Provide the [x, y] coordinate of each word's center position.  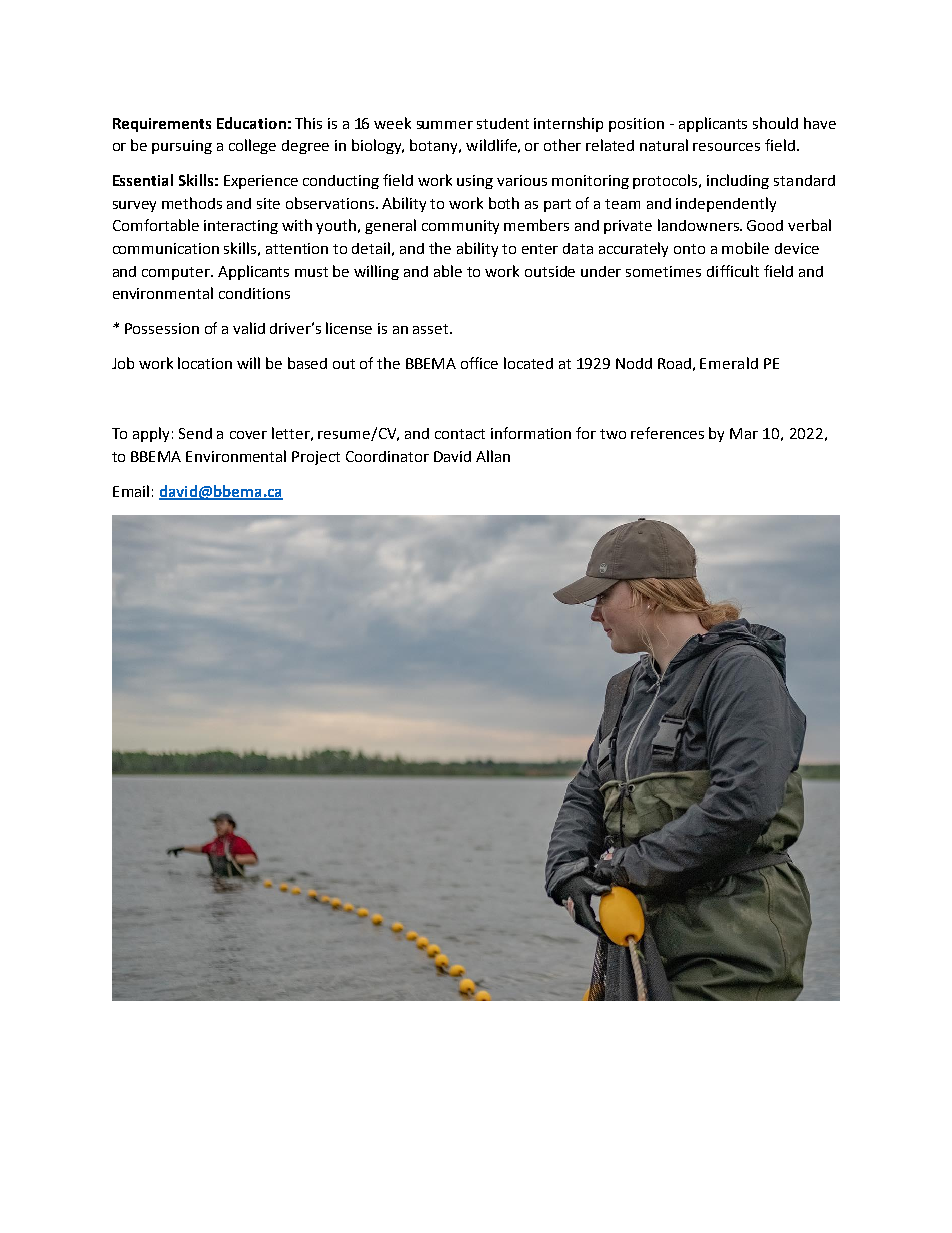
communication [166, 248]
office [479, 363]
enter [540, 249]
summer [445, 125]
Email [131, 491]
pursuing [182, 147]
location [205, 363]
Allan [493, 456]
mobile [745, 248]
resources [726, 147]
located [528, 363]
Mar [744, 433]
